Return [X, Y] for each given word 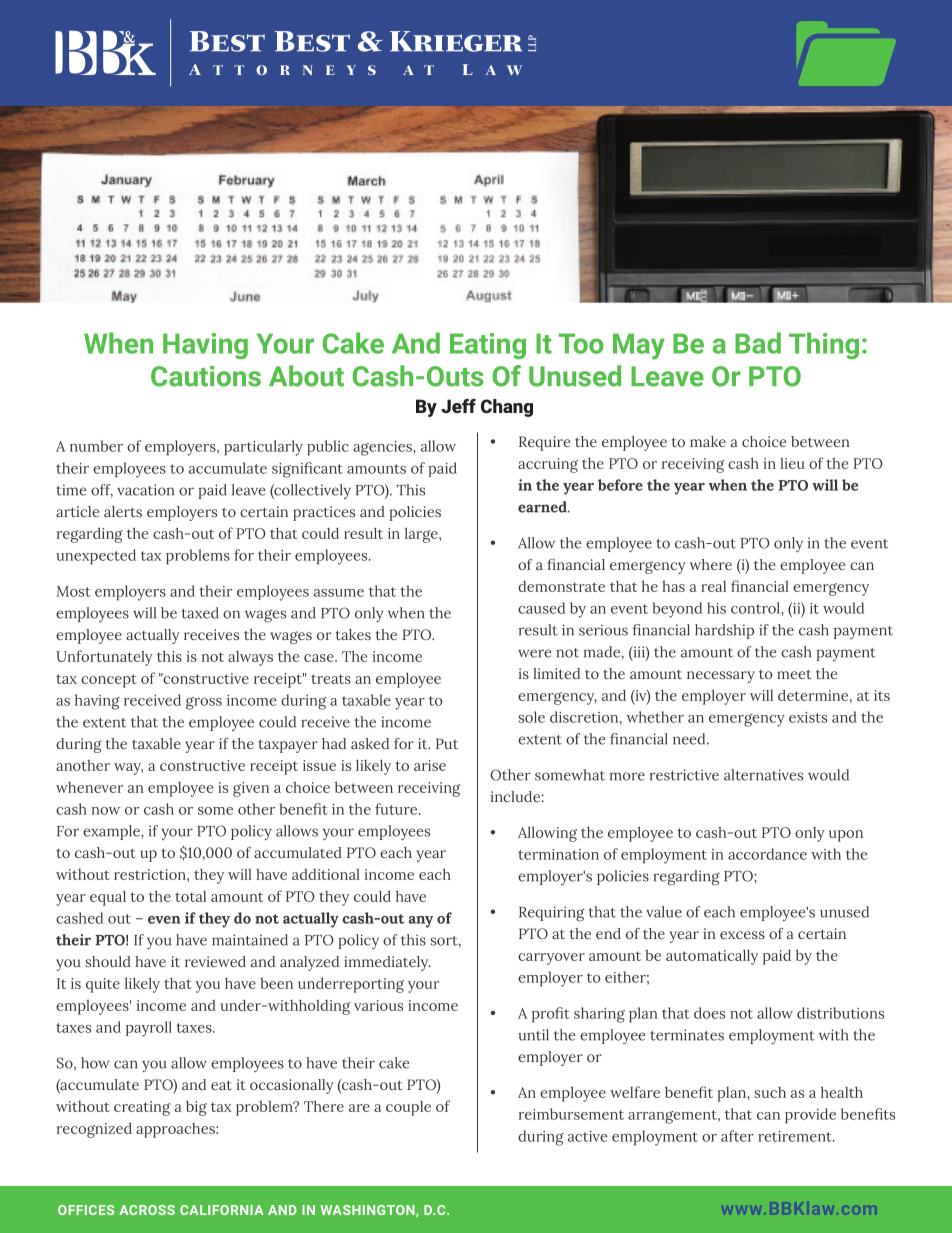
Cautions [206, 376]
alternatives [763, 775]
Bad [758, 343]
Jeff [458, 406]
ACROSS [147, 1210]
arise [430, 765]
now [105, 811]
